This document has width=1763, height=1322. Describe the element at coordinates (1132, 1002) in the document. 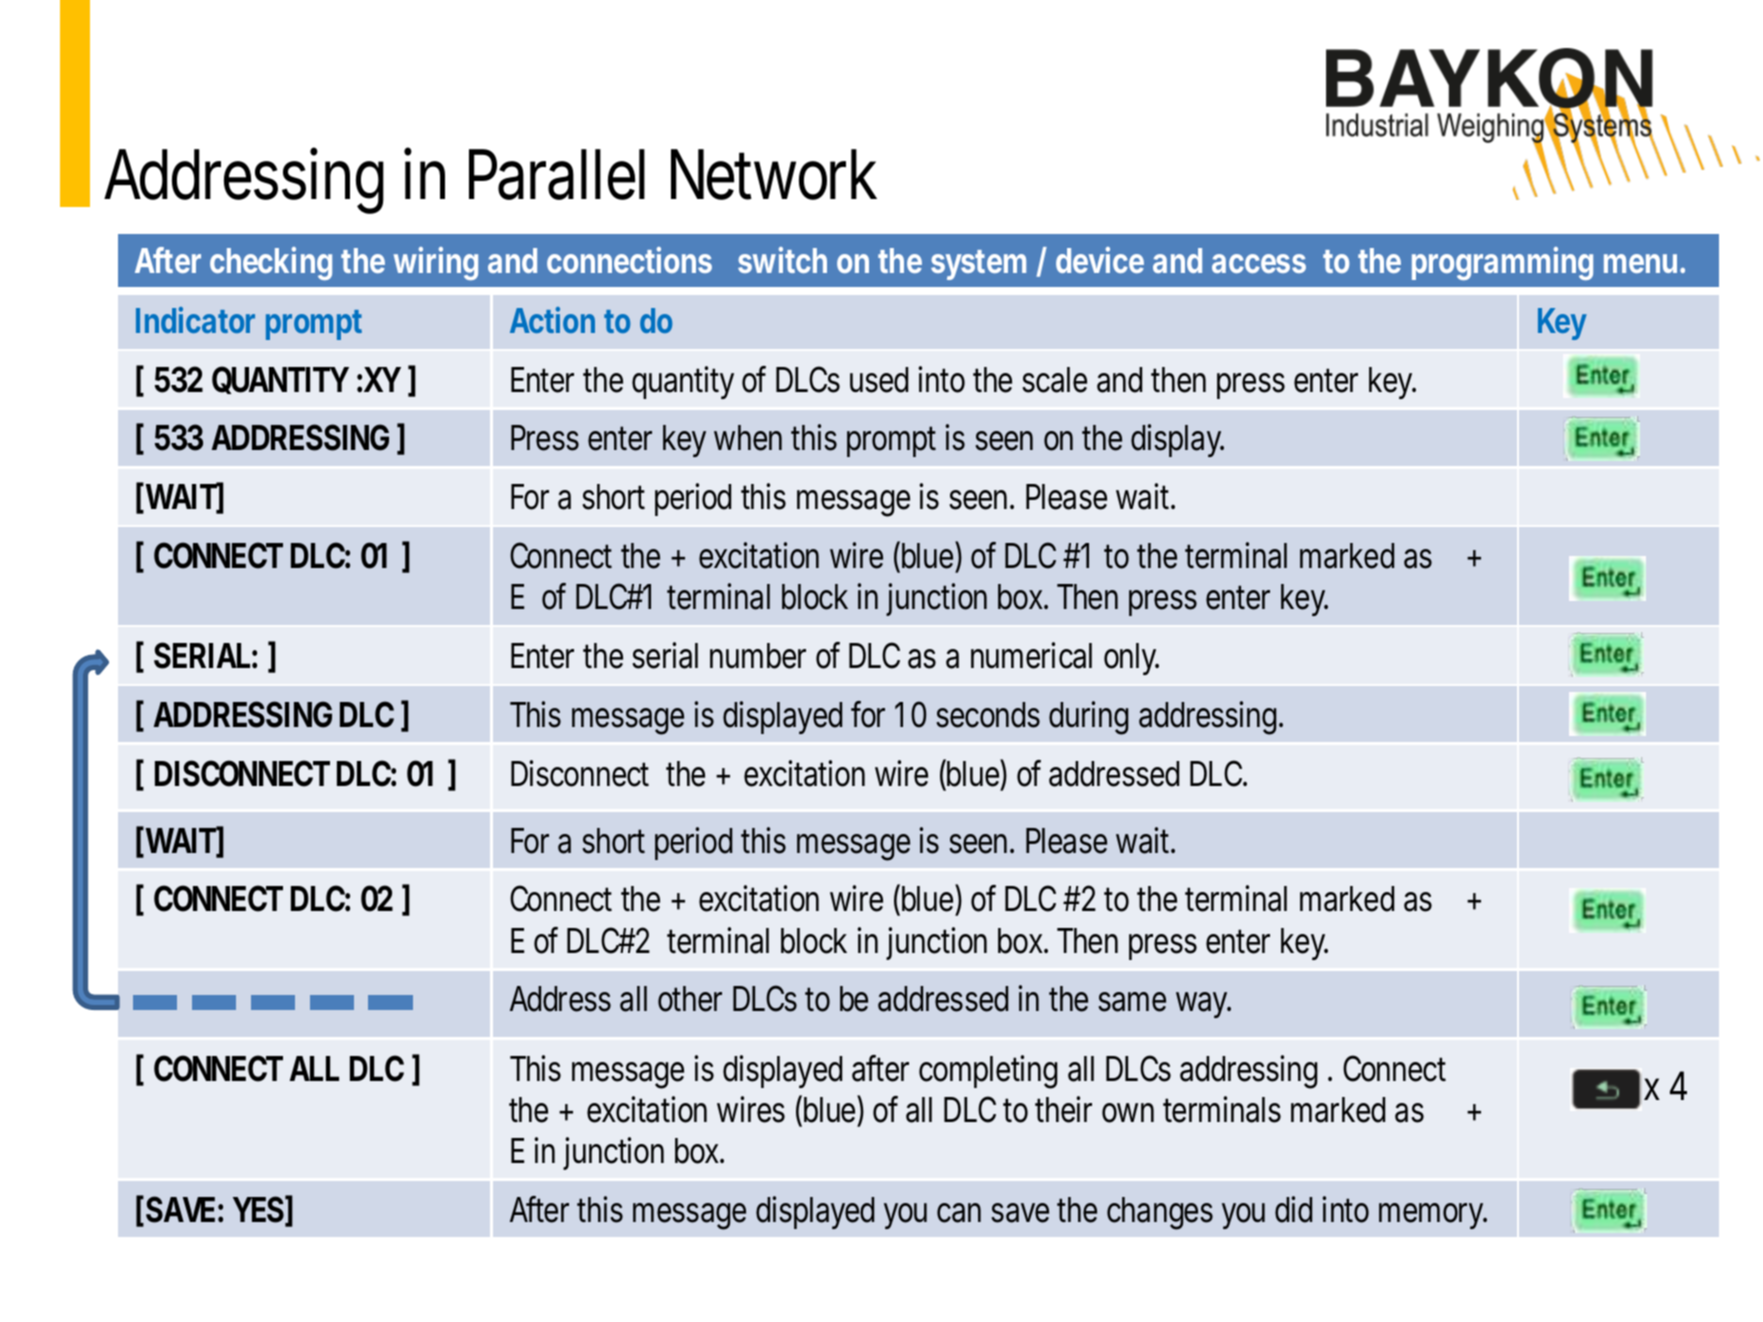

I see `same` at that location.
